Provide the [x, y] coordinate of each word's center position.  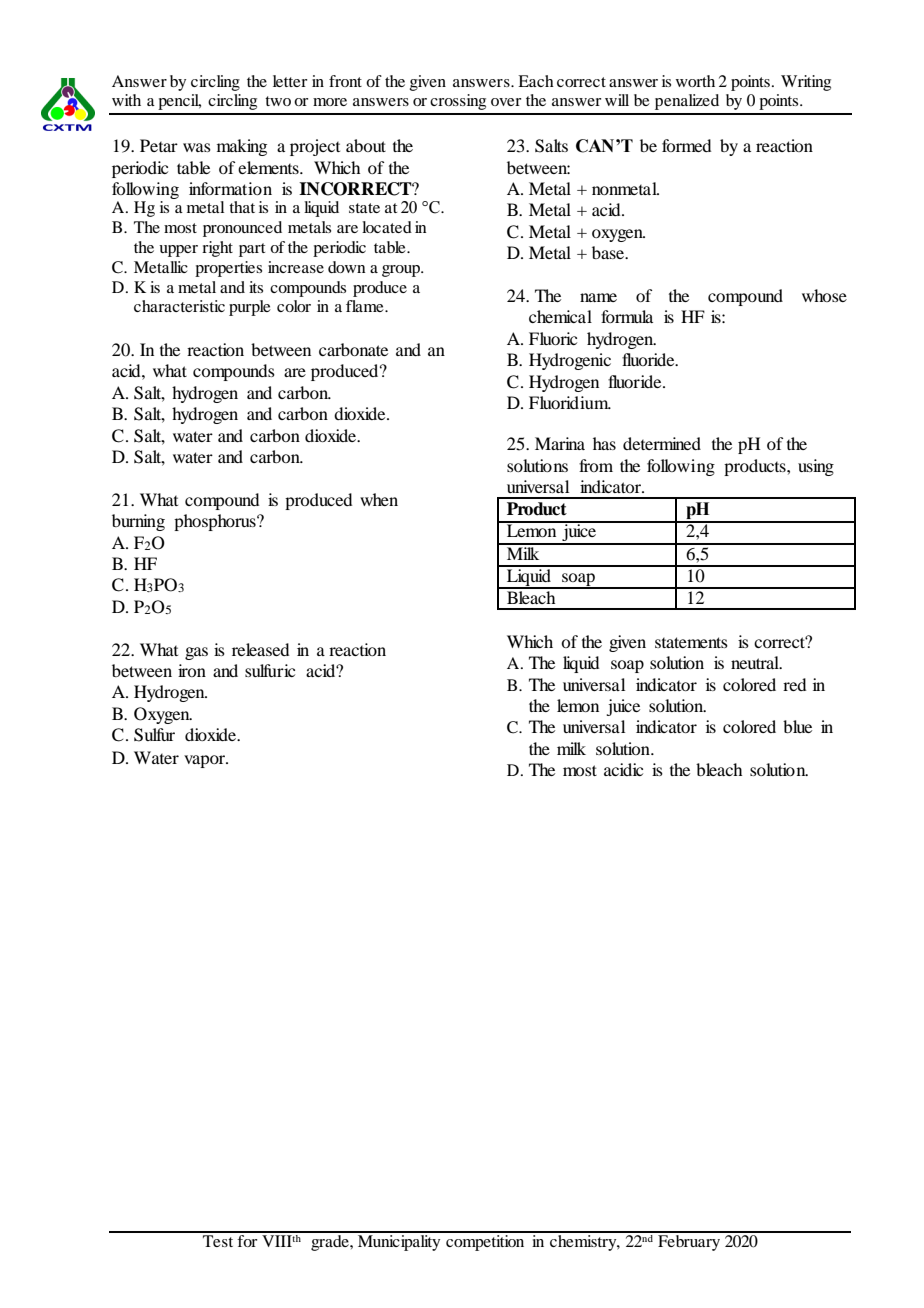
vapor [206, 761]
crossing [458, 102]
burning [138, 522]
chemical [560, 316]
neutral [756, 662]
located [387, 227]
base [609, 252]
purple [250, 308]
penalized [687, 102]
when [379, 499]
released [260, 649]
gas [196, 653]
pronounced [242, 229]
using [816, 467]
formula [627, 316]
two [278, 101]
